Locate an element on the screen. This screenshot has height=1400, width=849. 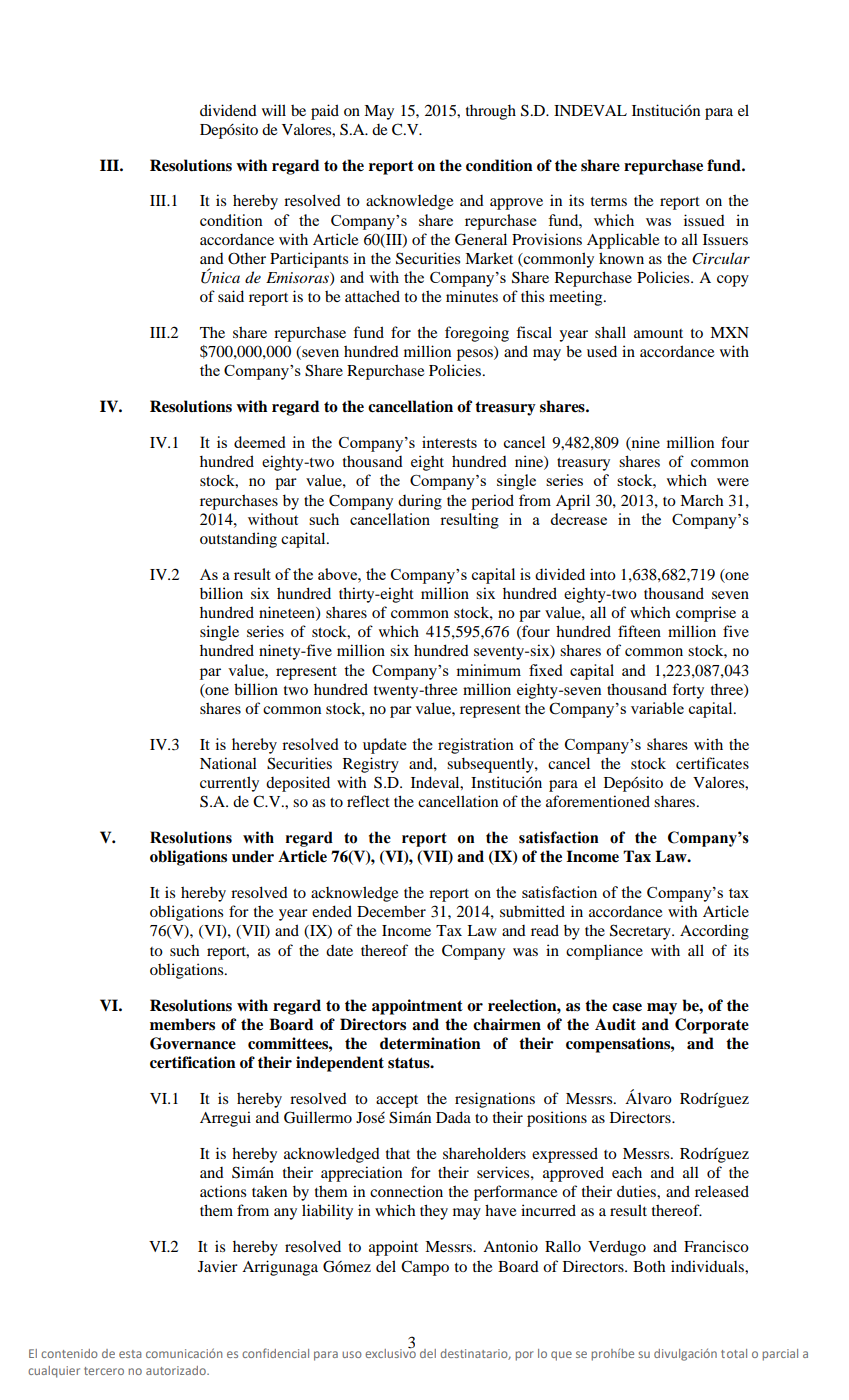
determination is located at coordinates (430, 1043).
